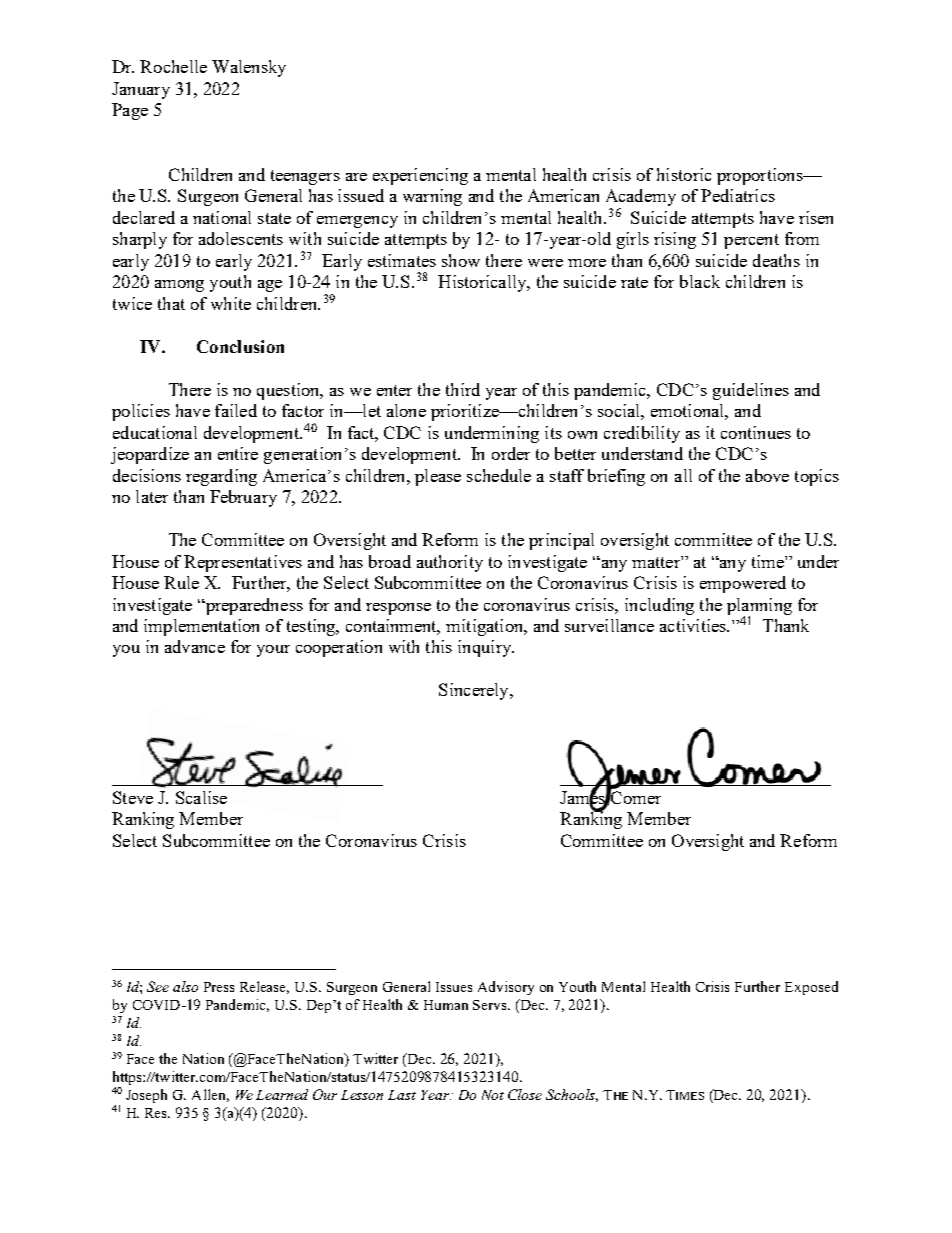  What do you see at coordinates (475, 691) in the screenshot?
I see `Sincerely` at bounding box center [475, 691].
